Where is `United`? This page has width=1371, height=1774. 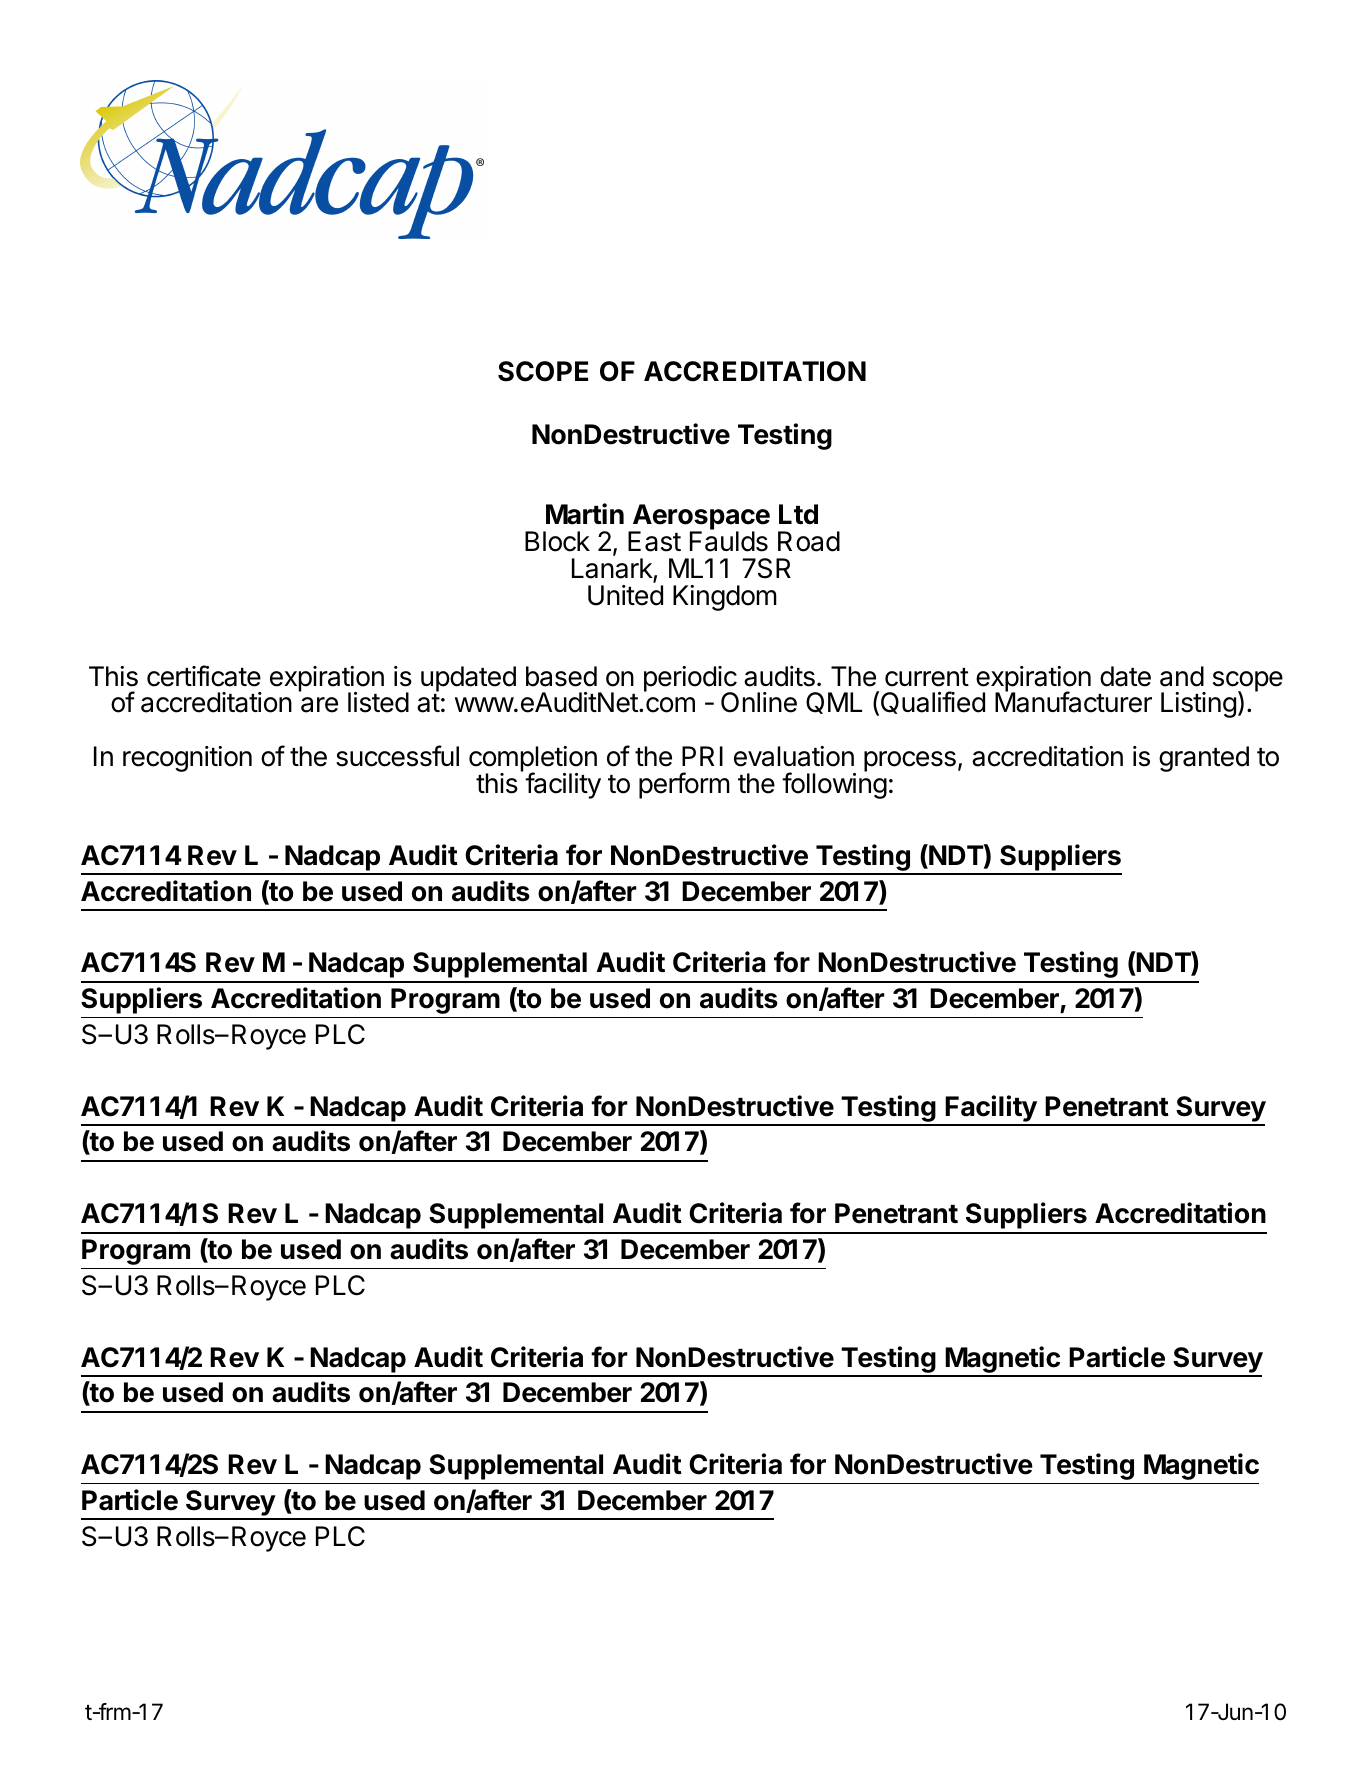 United is located at coordinates (625, 595).
